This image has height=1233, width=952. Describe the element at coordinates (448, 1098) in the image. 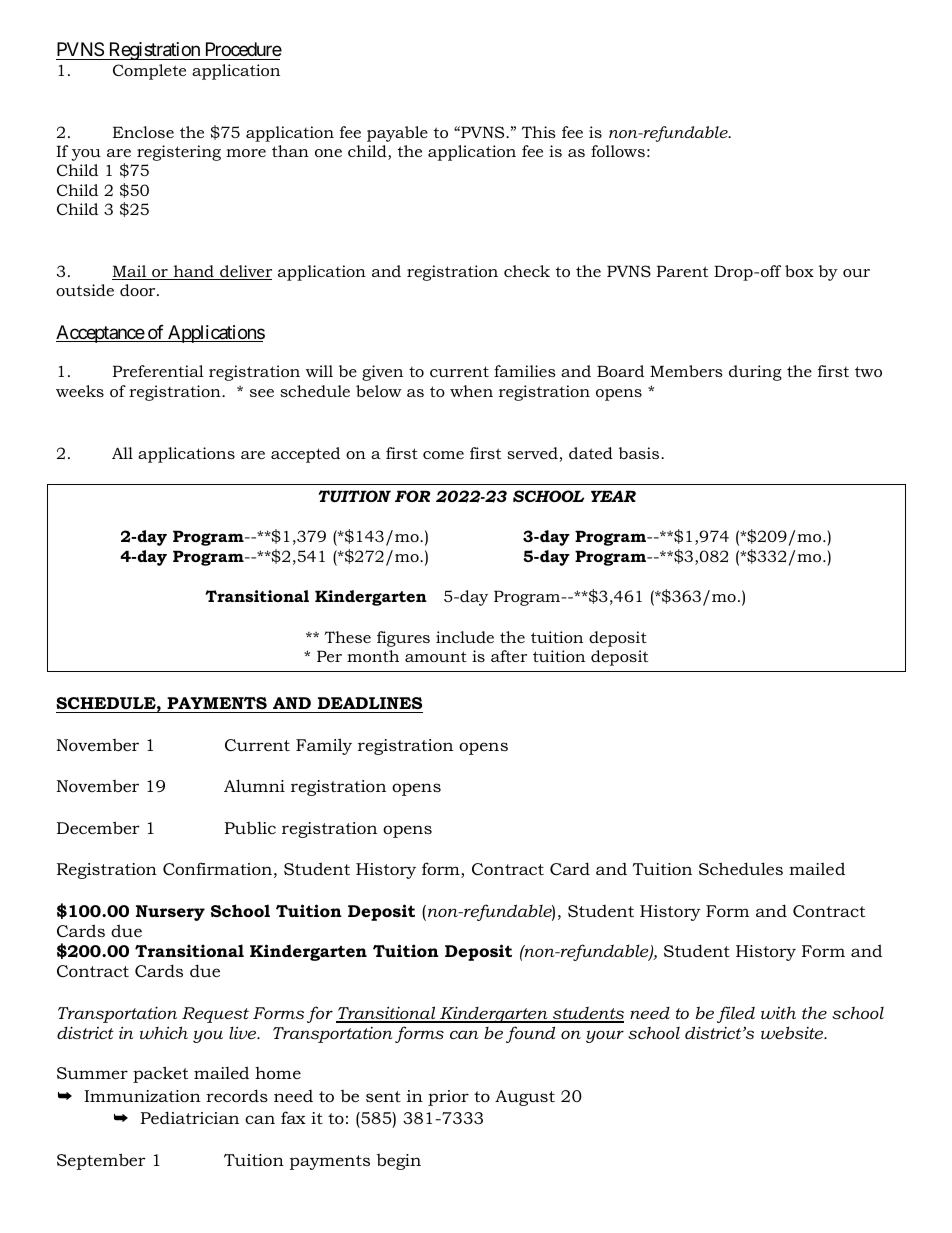

I see `prior` at that location.
